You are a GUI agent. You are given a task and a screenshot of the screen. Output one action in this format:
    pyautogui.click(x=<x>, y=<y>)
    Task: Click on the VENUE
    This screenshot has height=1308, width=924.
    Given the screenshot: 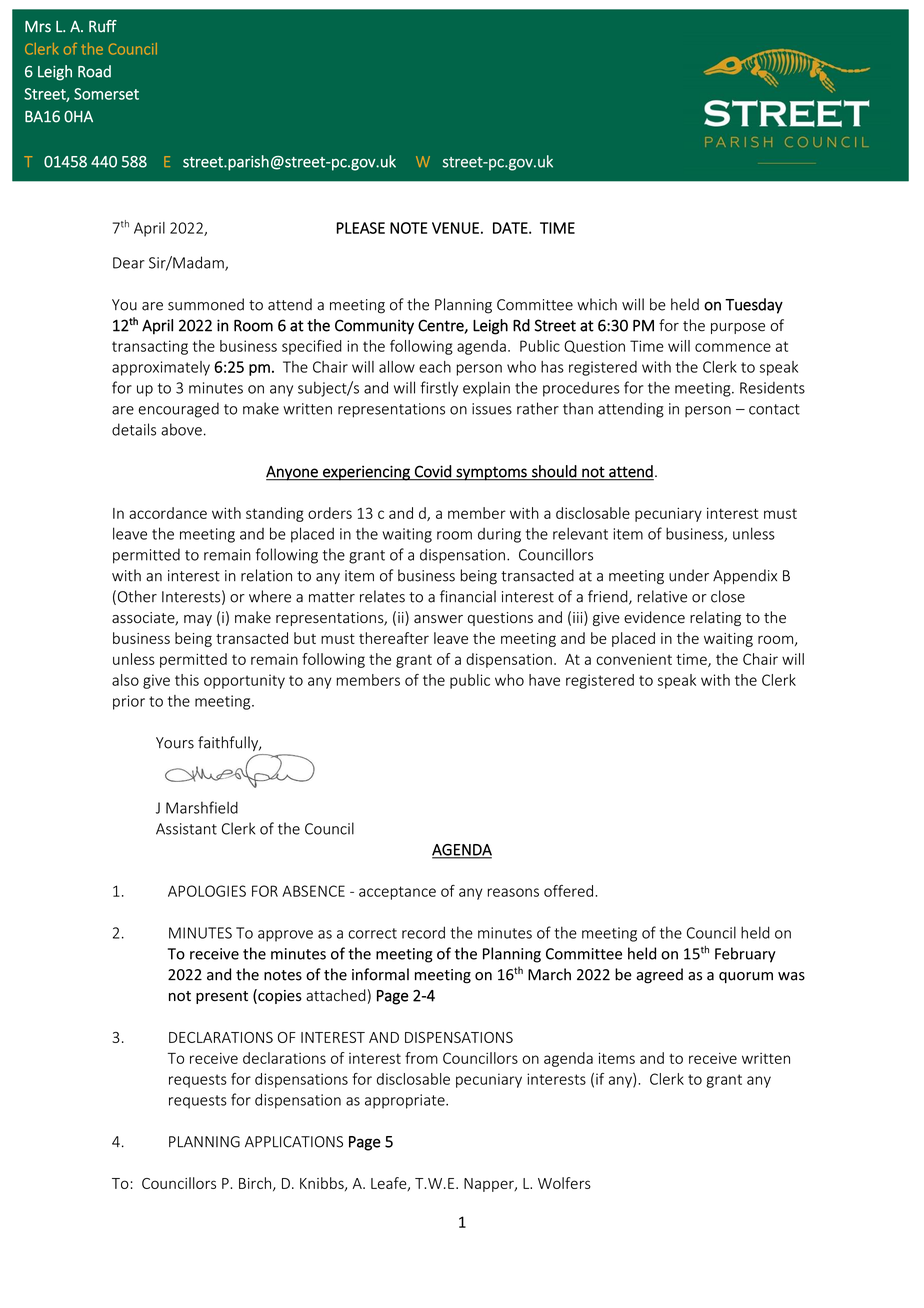 What is the action you would take?
    pyautogui.click(x=455, y=228)
